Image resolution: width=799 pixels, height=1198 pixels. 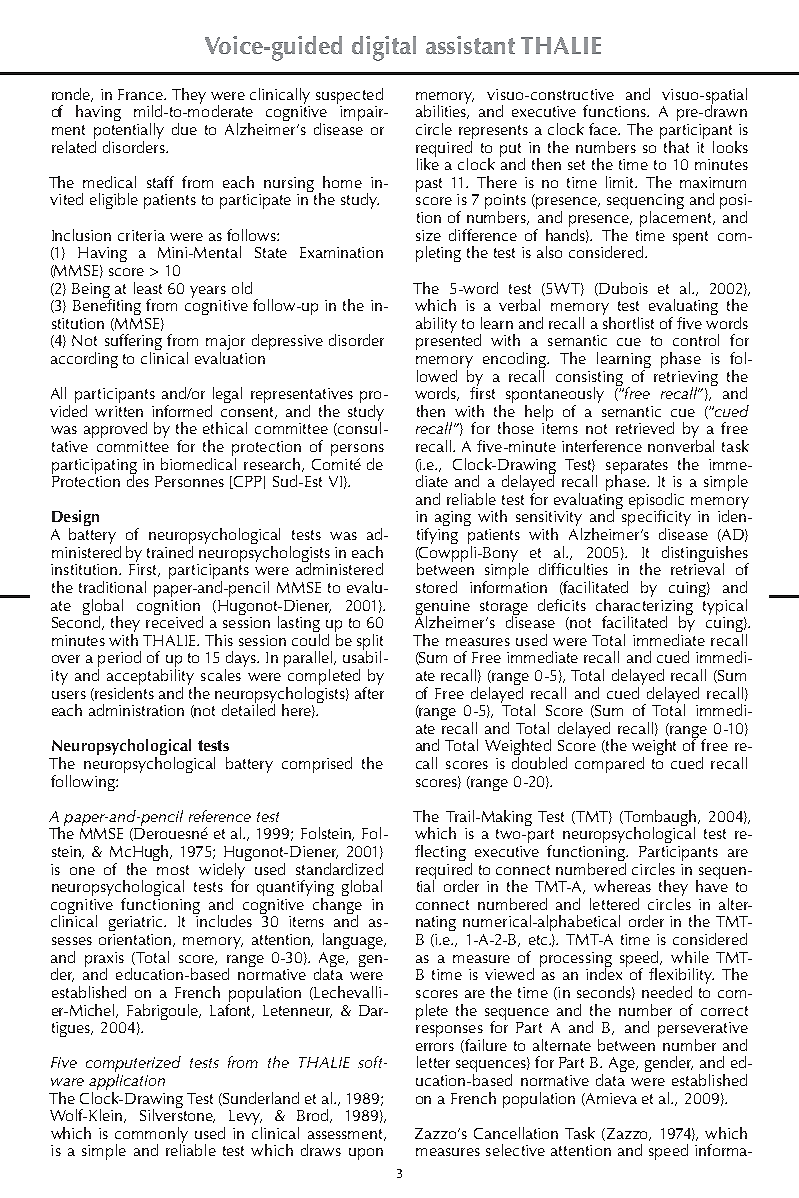 I want to click on digital, so click(x=384, y=48).
